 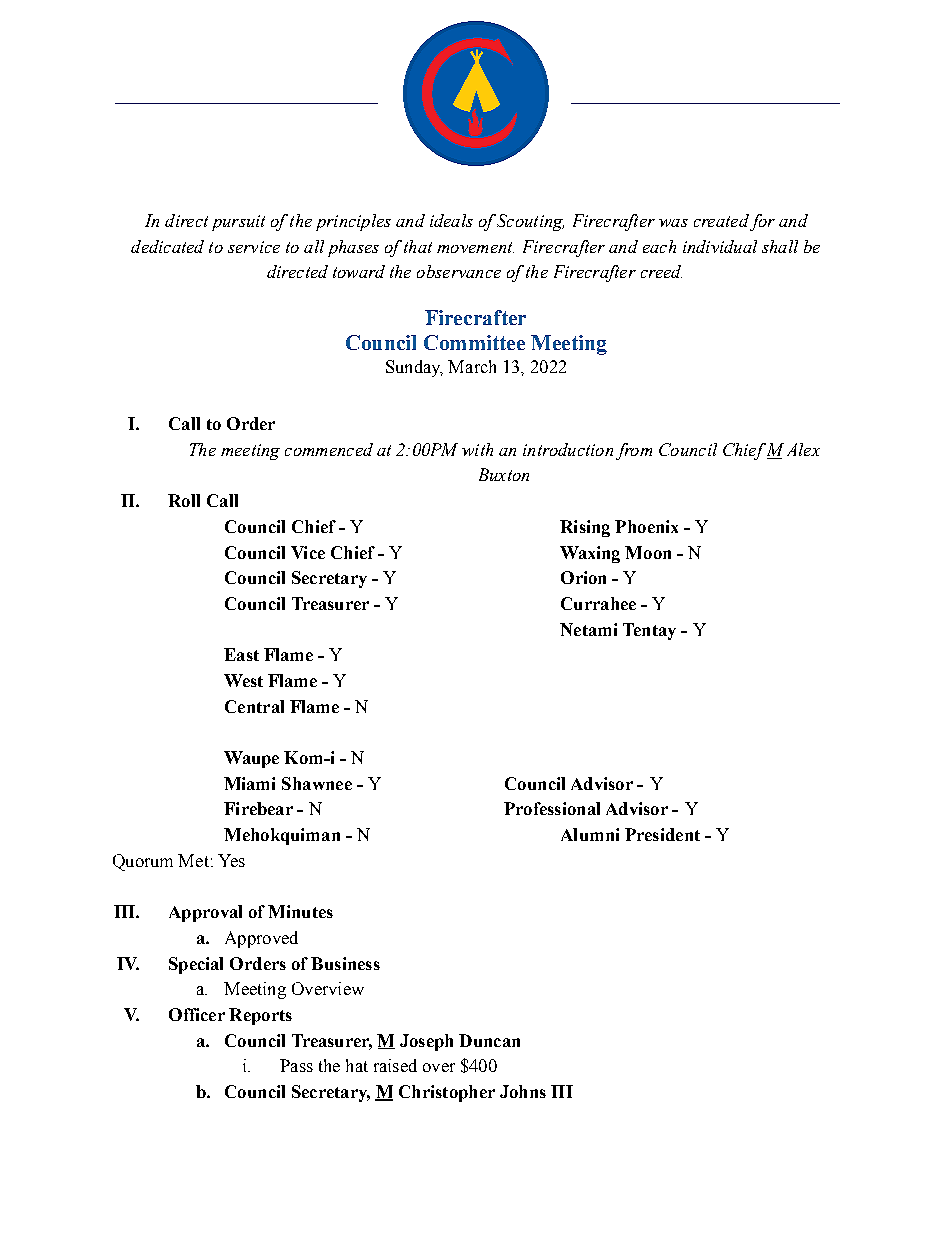 I want to click on Pass, so click(x=296, y=1065).
